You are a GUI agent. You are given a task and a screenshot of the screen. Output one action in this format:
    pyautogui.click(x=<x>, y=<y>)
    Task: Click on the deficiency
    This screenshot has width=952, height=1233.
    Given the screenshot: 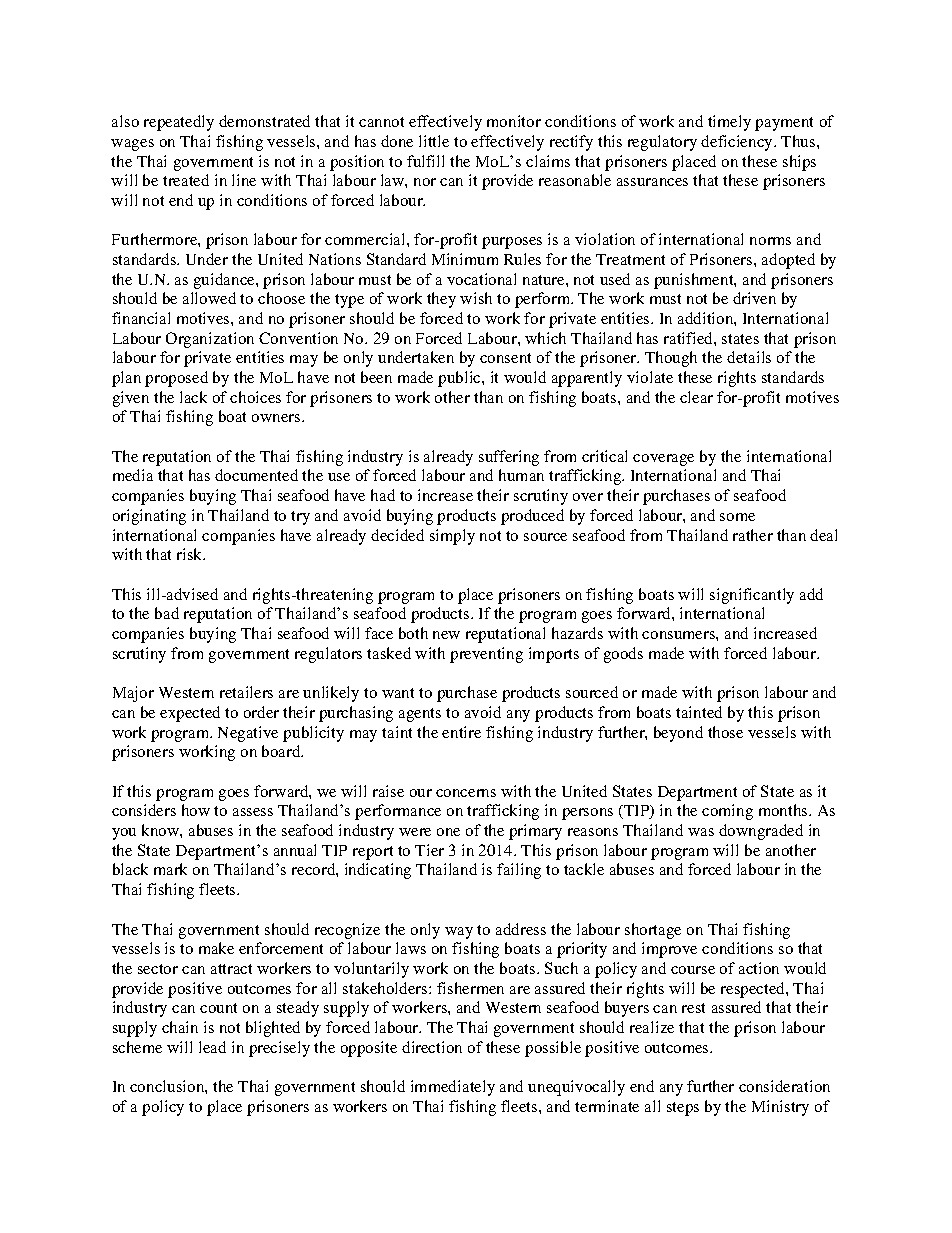 What is the action you would take?
    pyautogui.click(x=738, y=143)
